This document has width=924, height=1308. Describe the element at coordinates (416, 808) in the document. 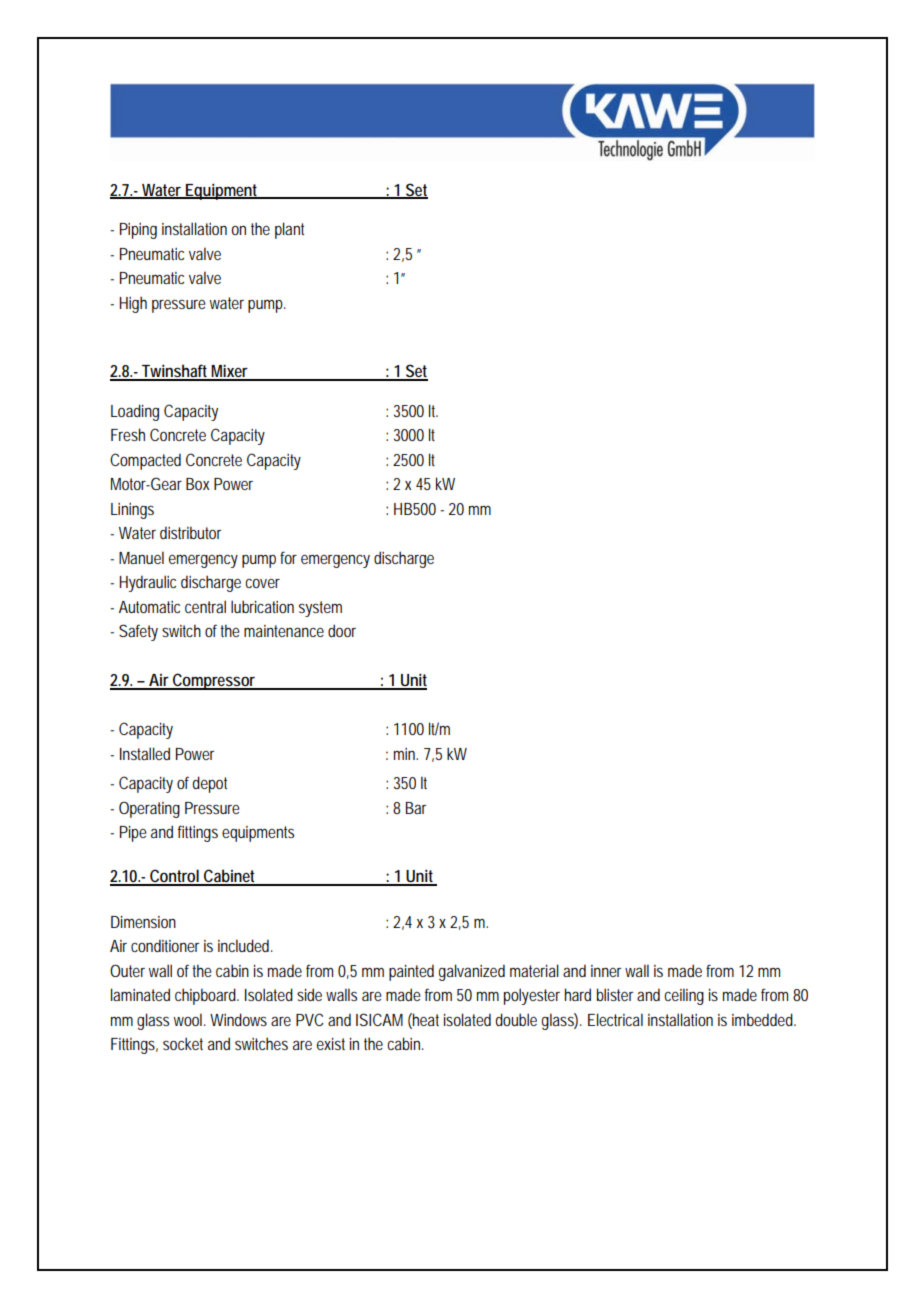

I see `Bar` at that location.
